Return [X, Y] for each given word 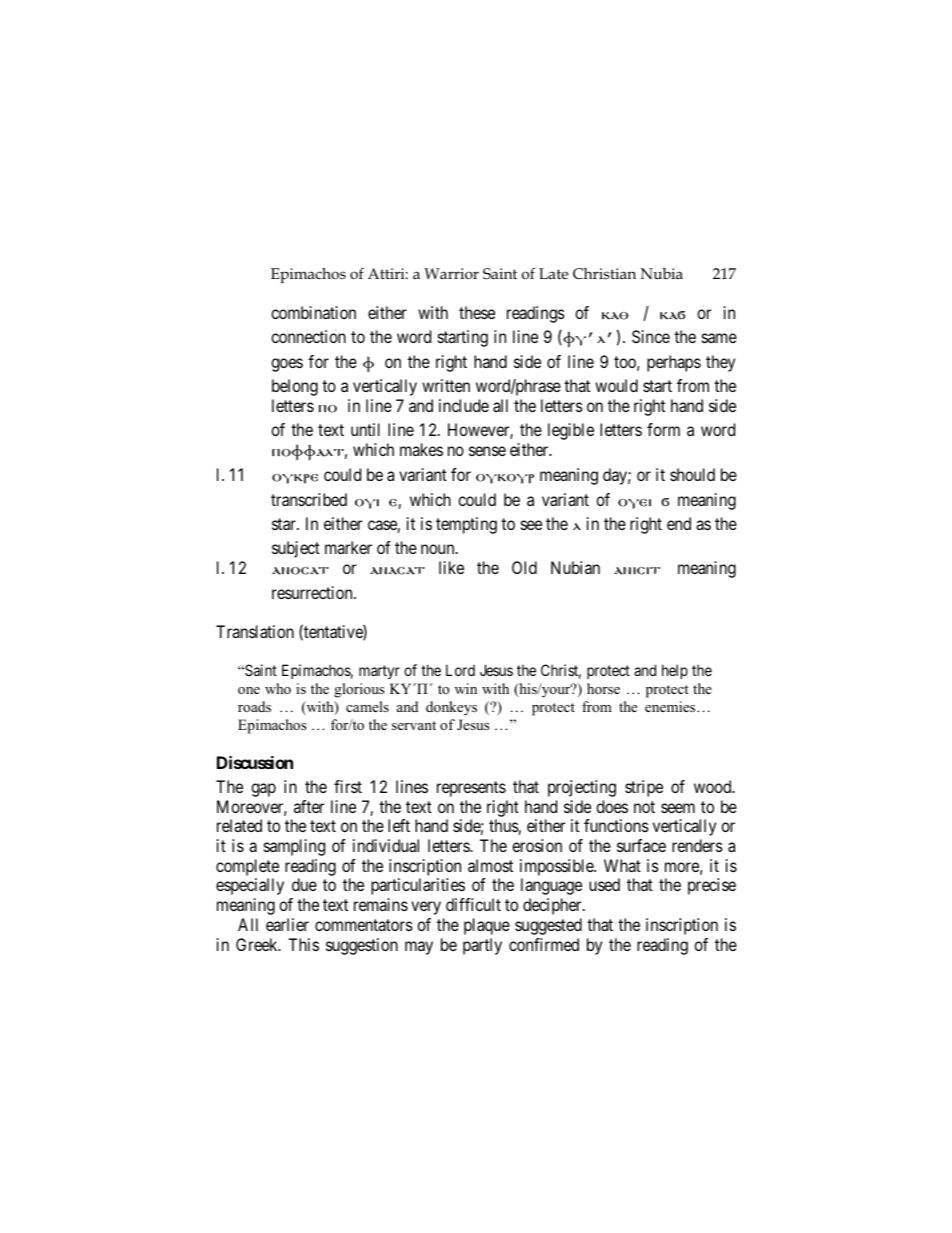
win [466, 688]
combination [313, 312]
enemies [671, 706]
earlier [287, 924]
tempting [466, 525]
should [692, 474]
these [477, 312]
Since [651, 336]
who [278, 688]
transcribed [309, 499]
